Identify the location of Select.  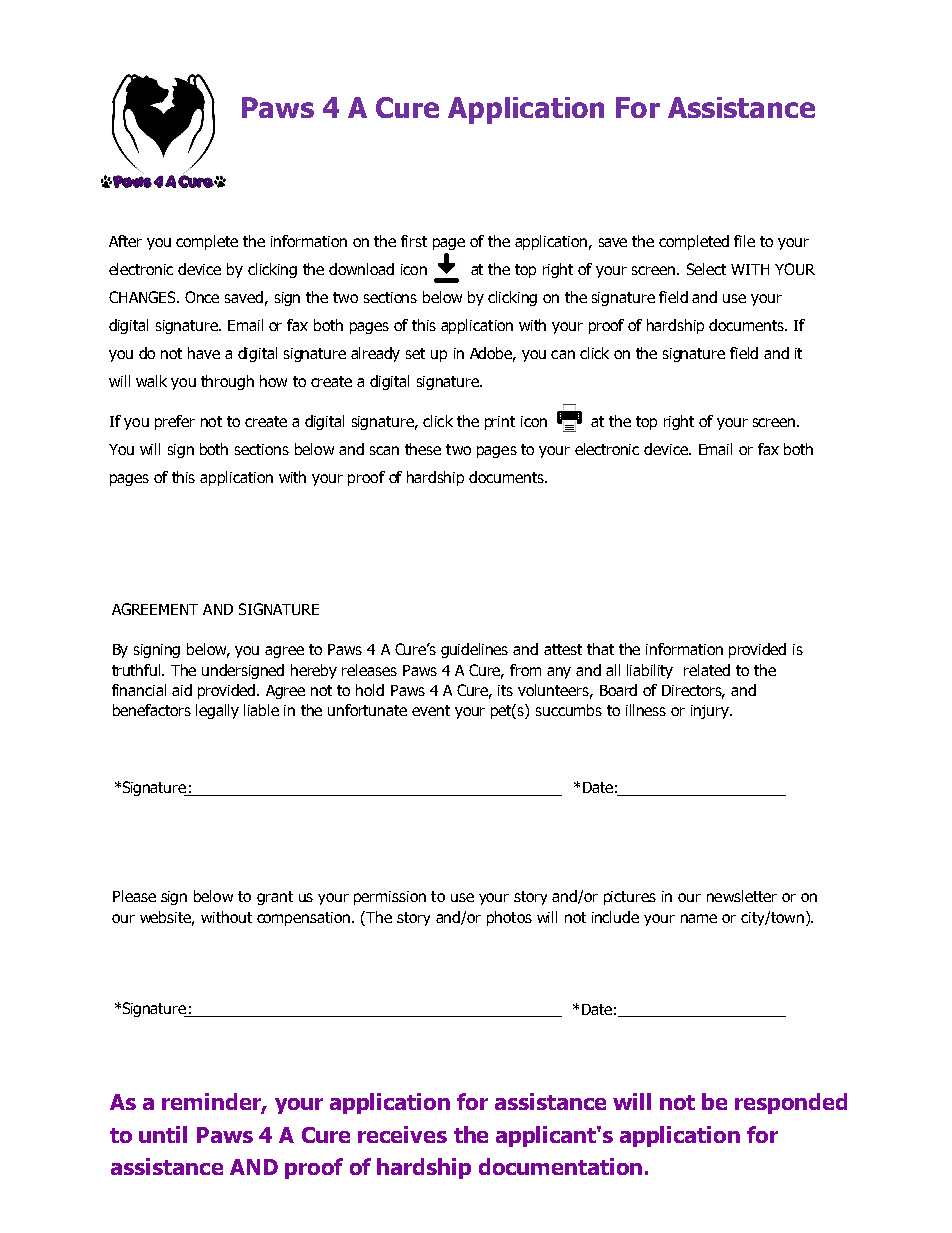
(706, 269).
